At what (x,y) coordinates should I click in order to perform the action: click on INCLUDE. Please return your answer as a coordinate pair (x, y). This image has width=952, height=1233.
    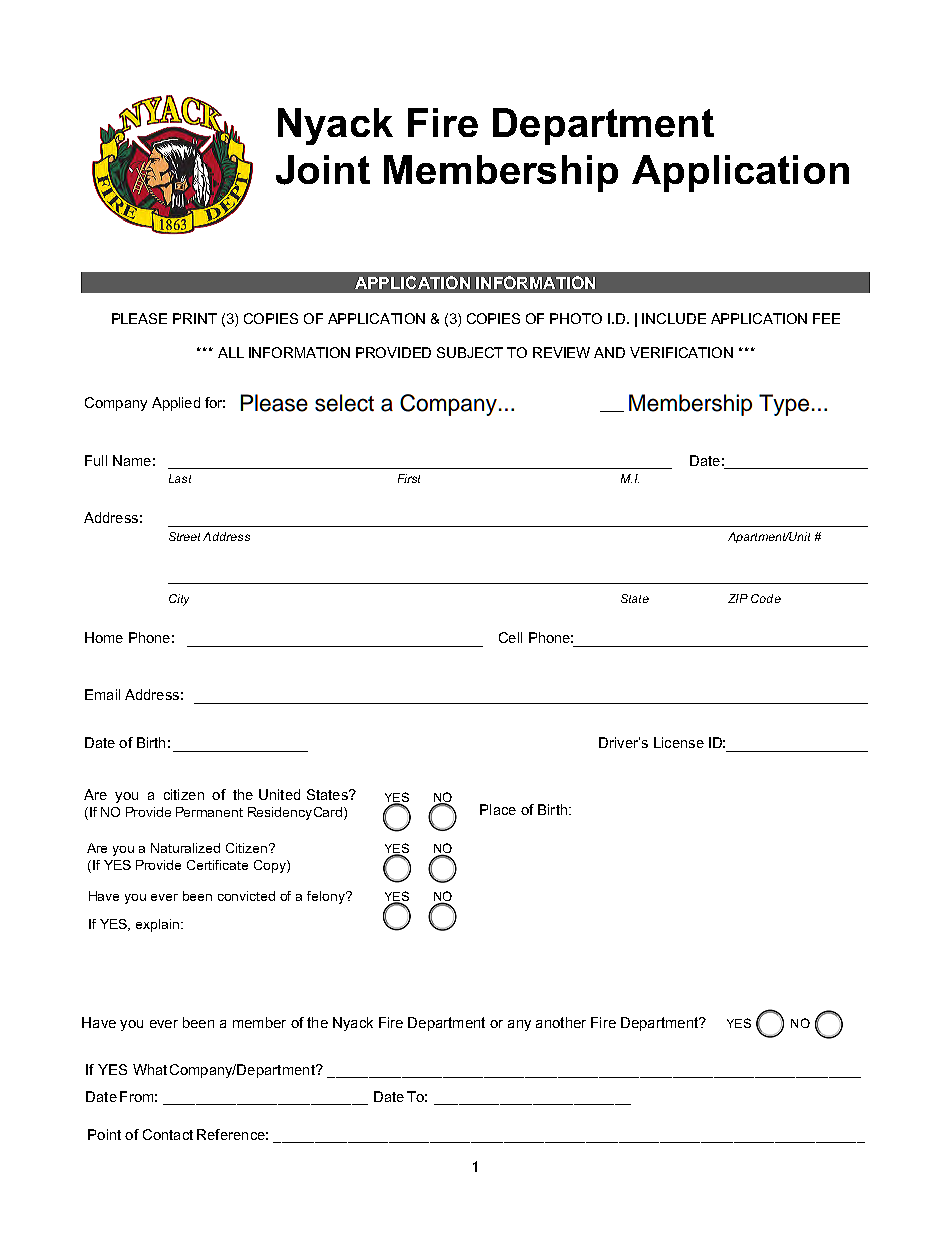
    Looking at the image, I should click on (674, 318).
